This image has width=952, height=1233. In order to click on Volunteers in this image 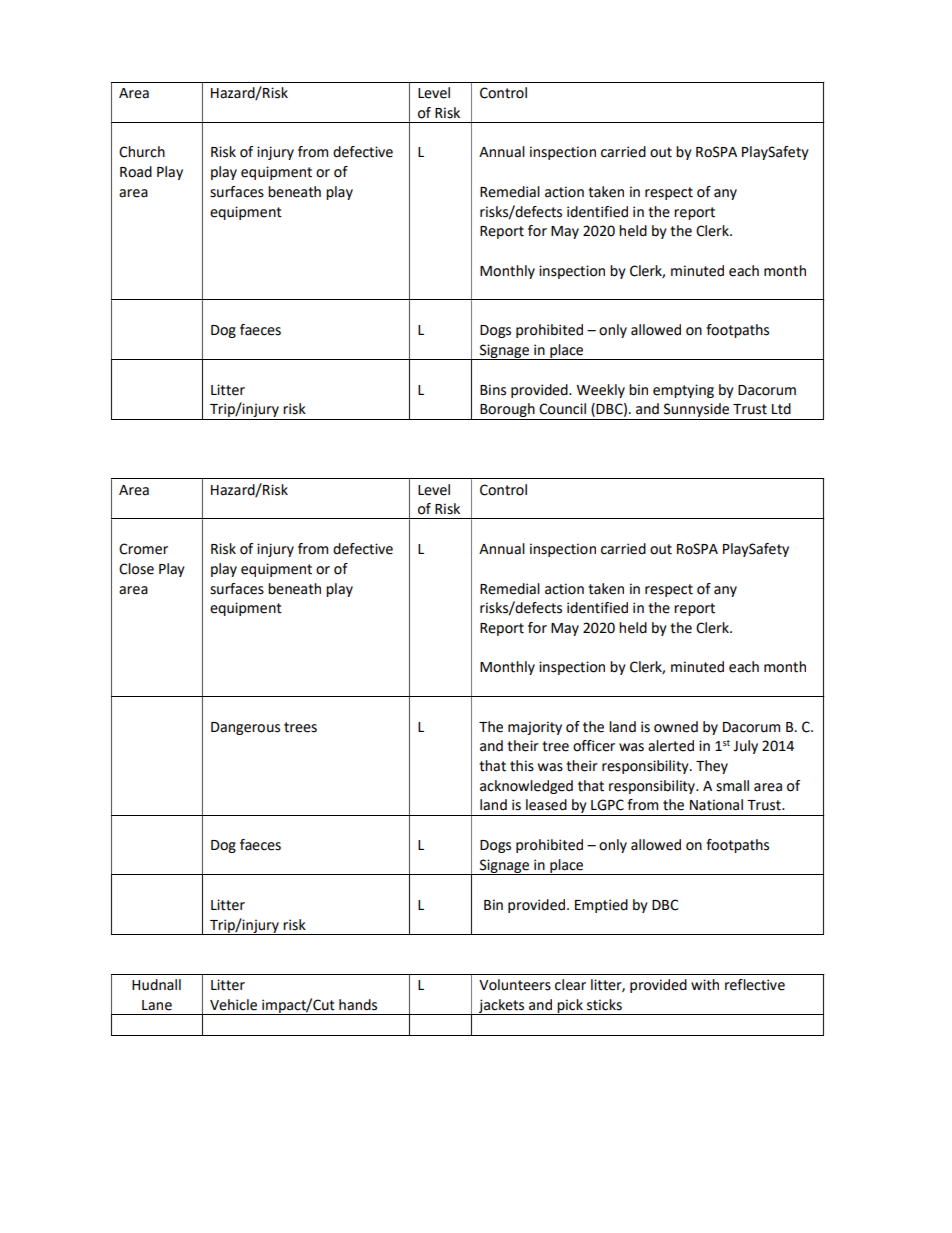, I will do `click(515, 985)`.
